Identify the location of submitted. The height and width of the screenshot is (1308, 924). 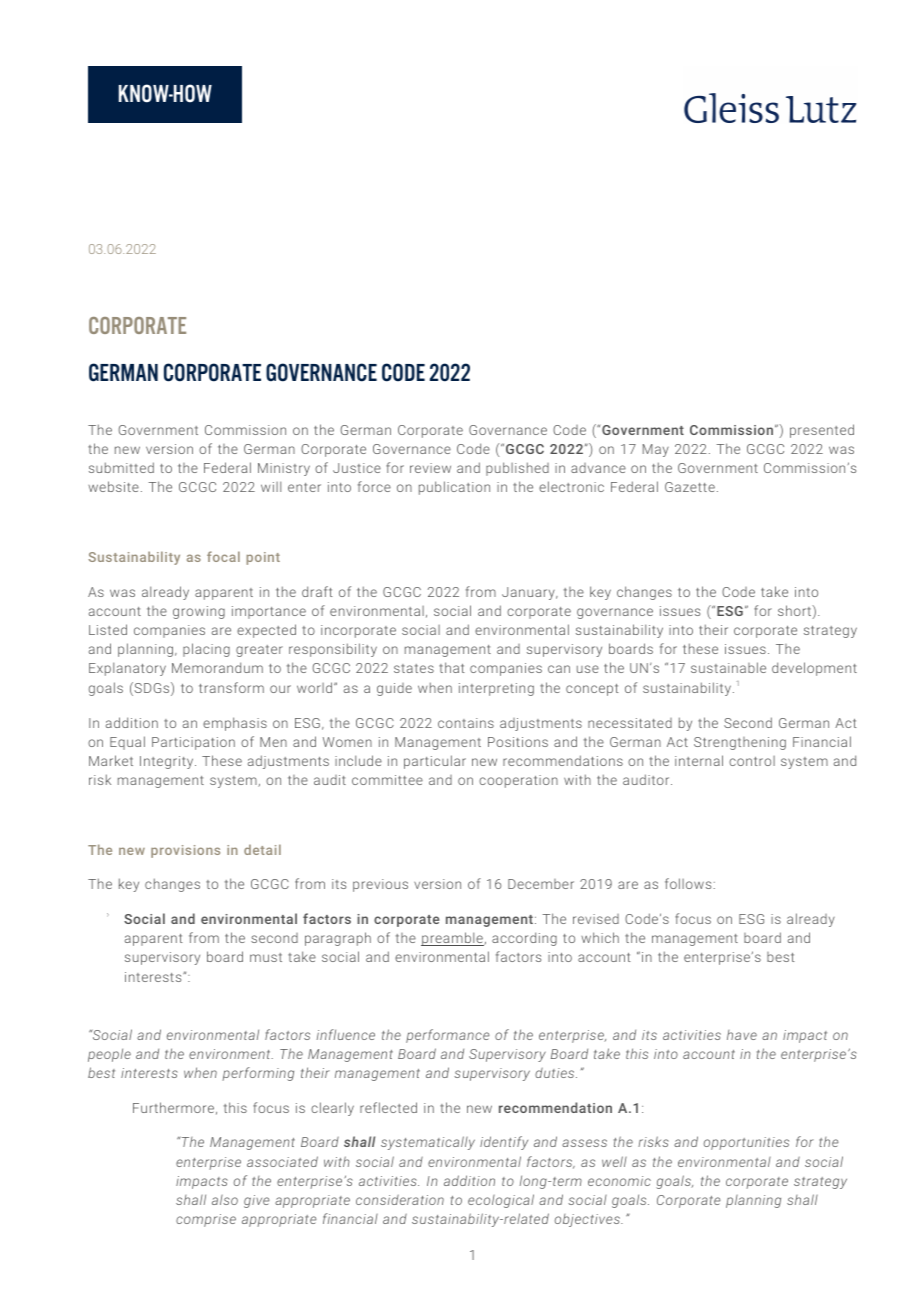
(121, 467).
